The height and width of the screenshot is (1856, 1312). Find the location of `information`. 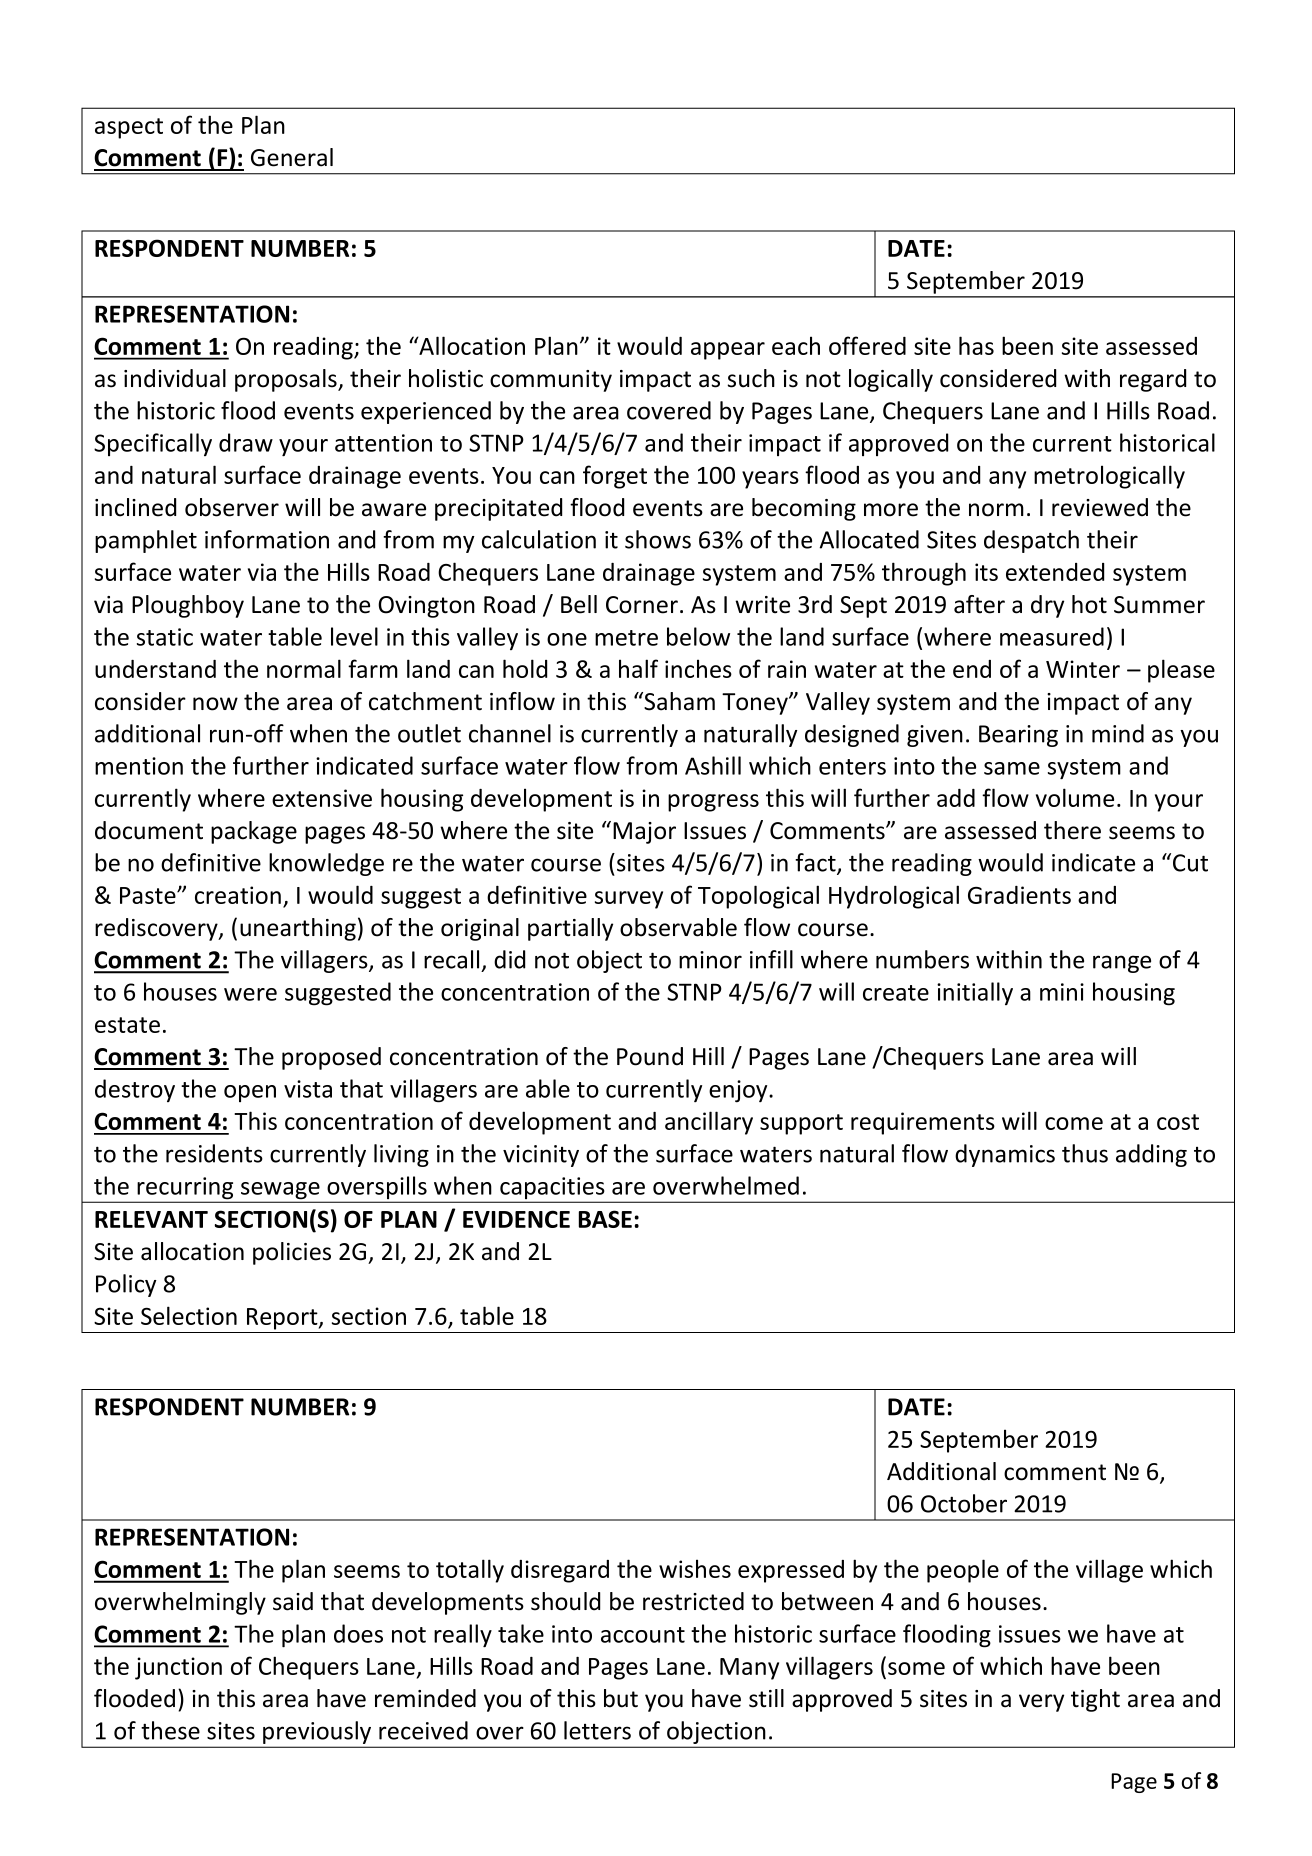

information is located at coordinates (267, 539).
